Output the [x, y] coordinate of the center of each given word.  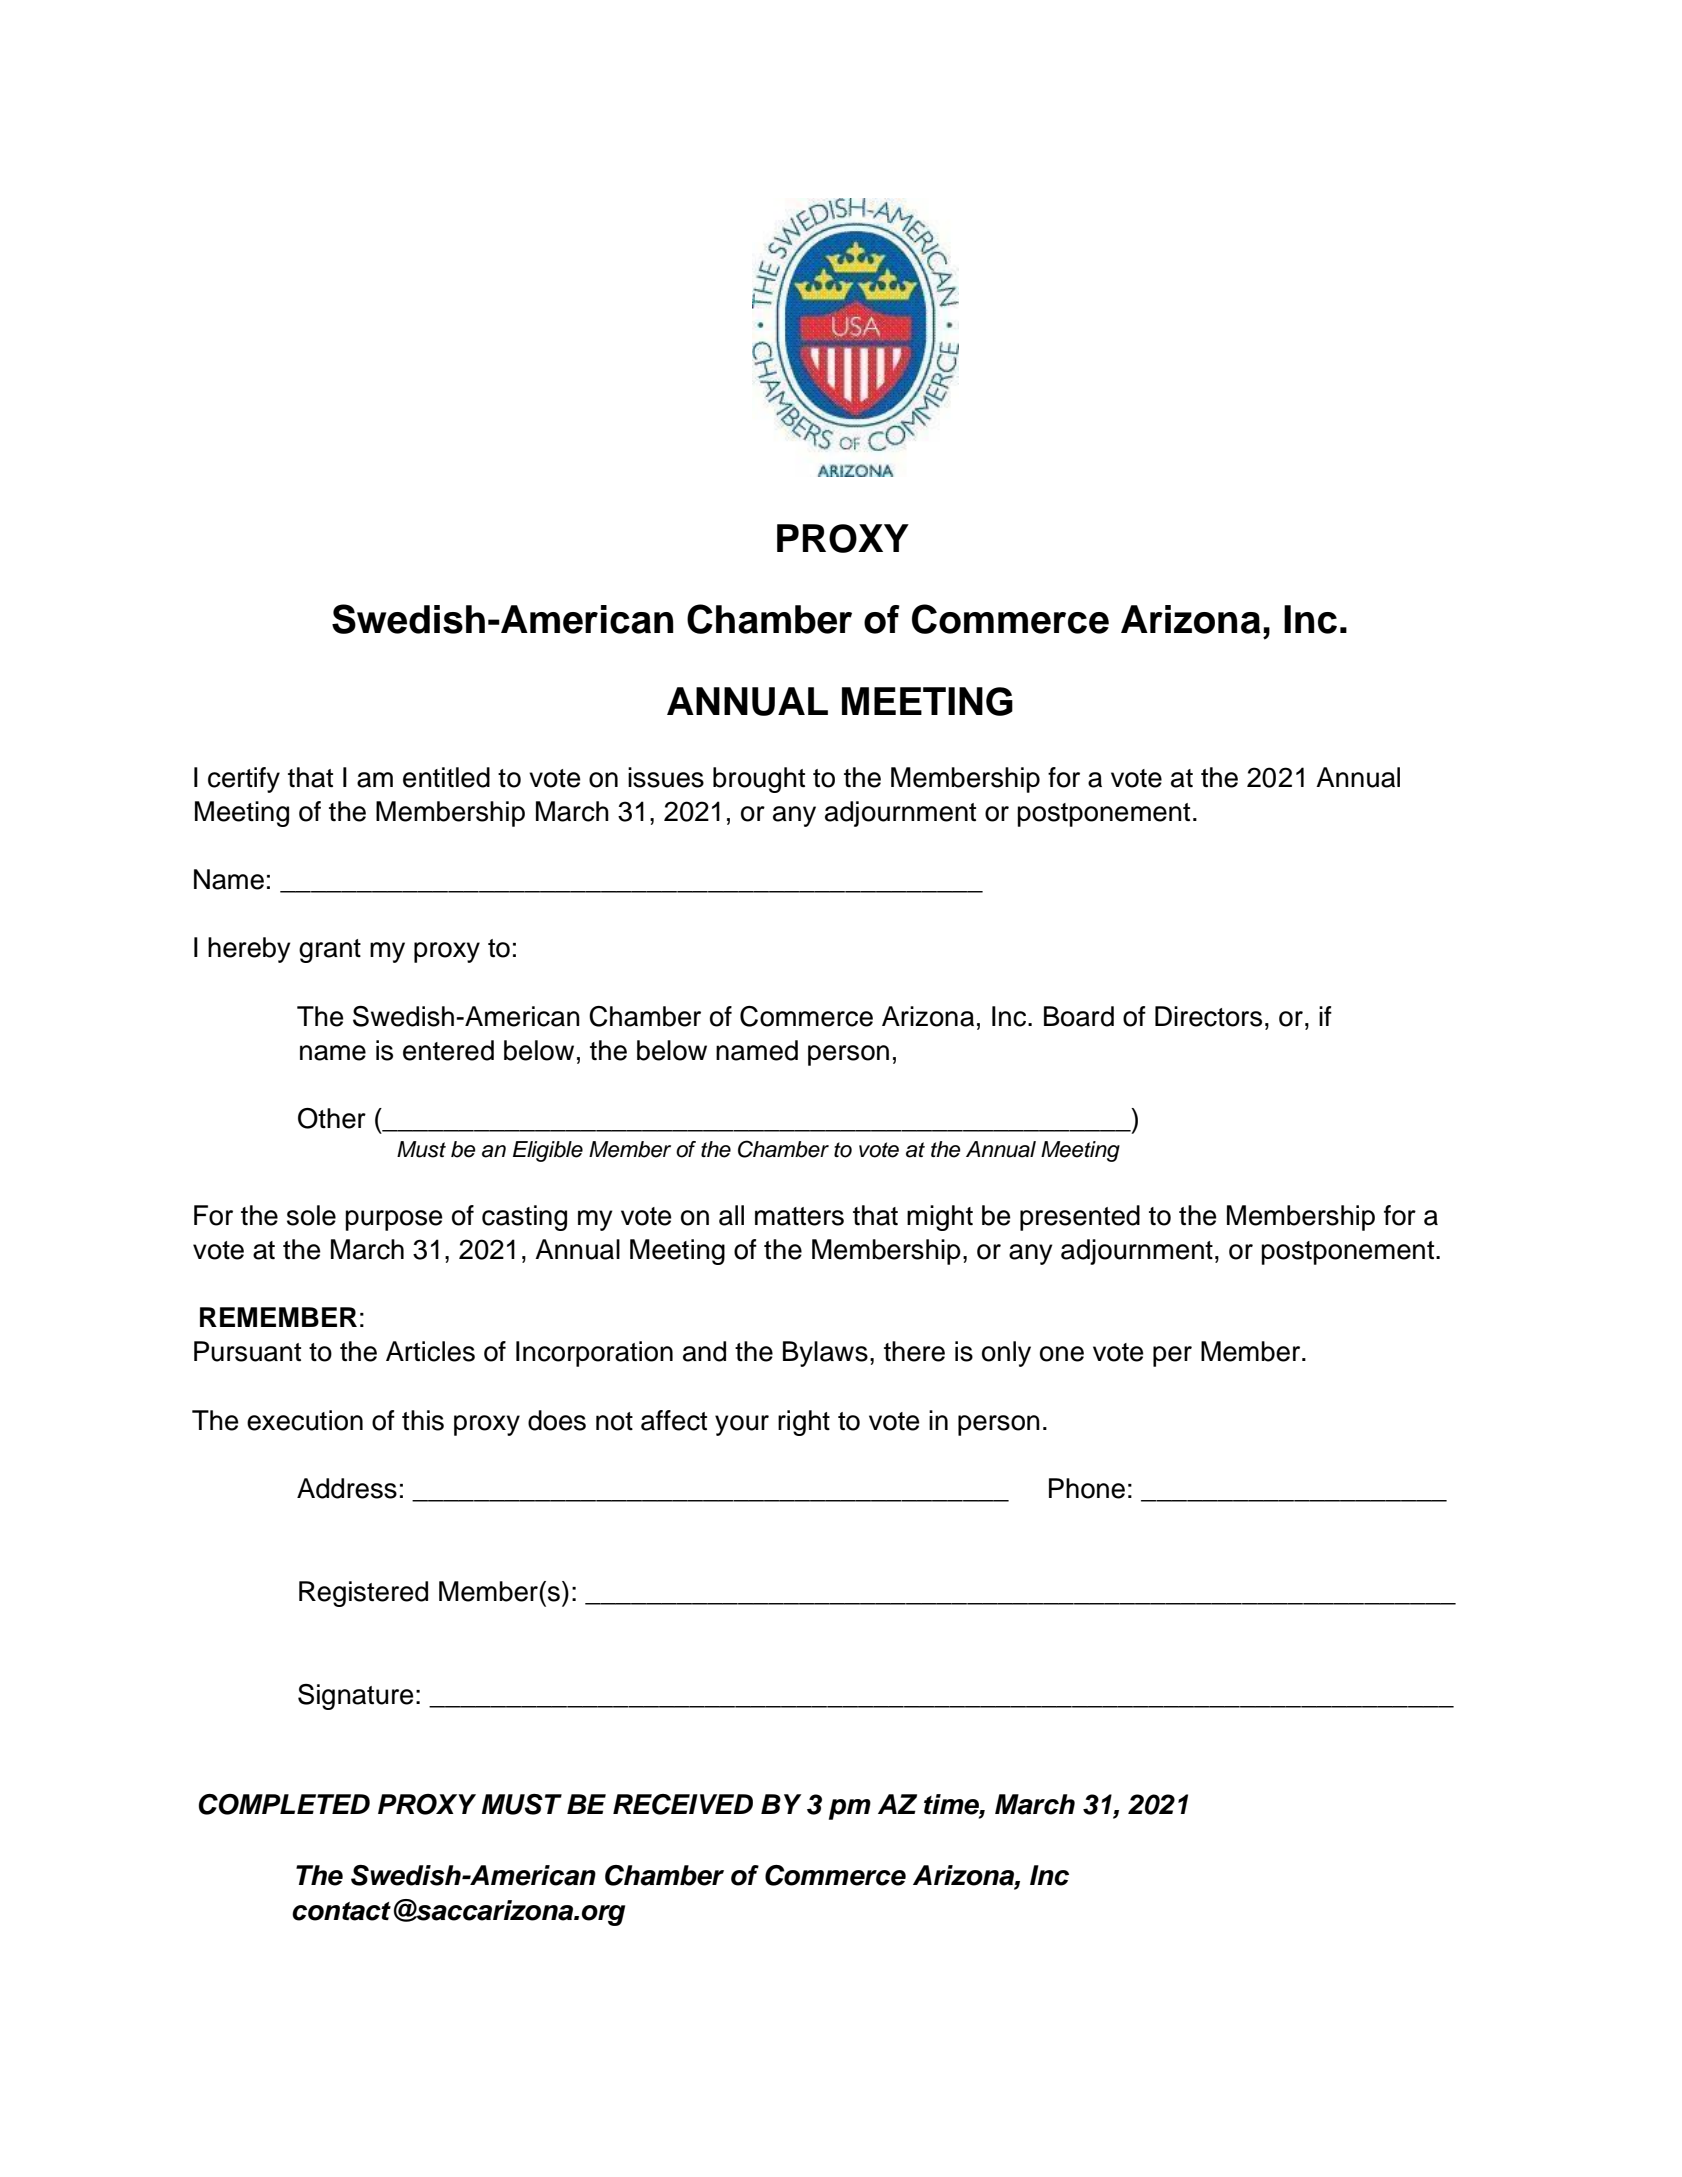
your [742, 1425]
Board [1079, 1016]
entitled [446, 777]
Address [347, 1488]
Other [332, 1118]
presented [1080, 1218]
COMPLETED [284, 1804]
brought [759, 780]
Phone [1087, 1488]
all [731, 1215]
